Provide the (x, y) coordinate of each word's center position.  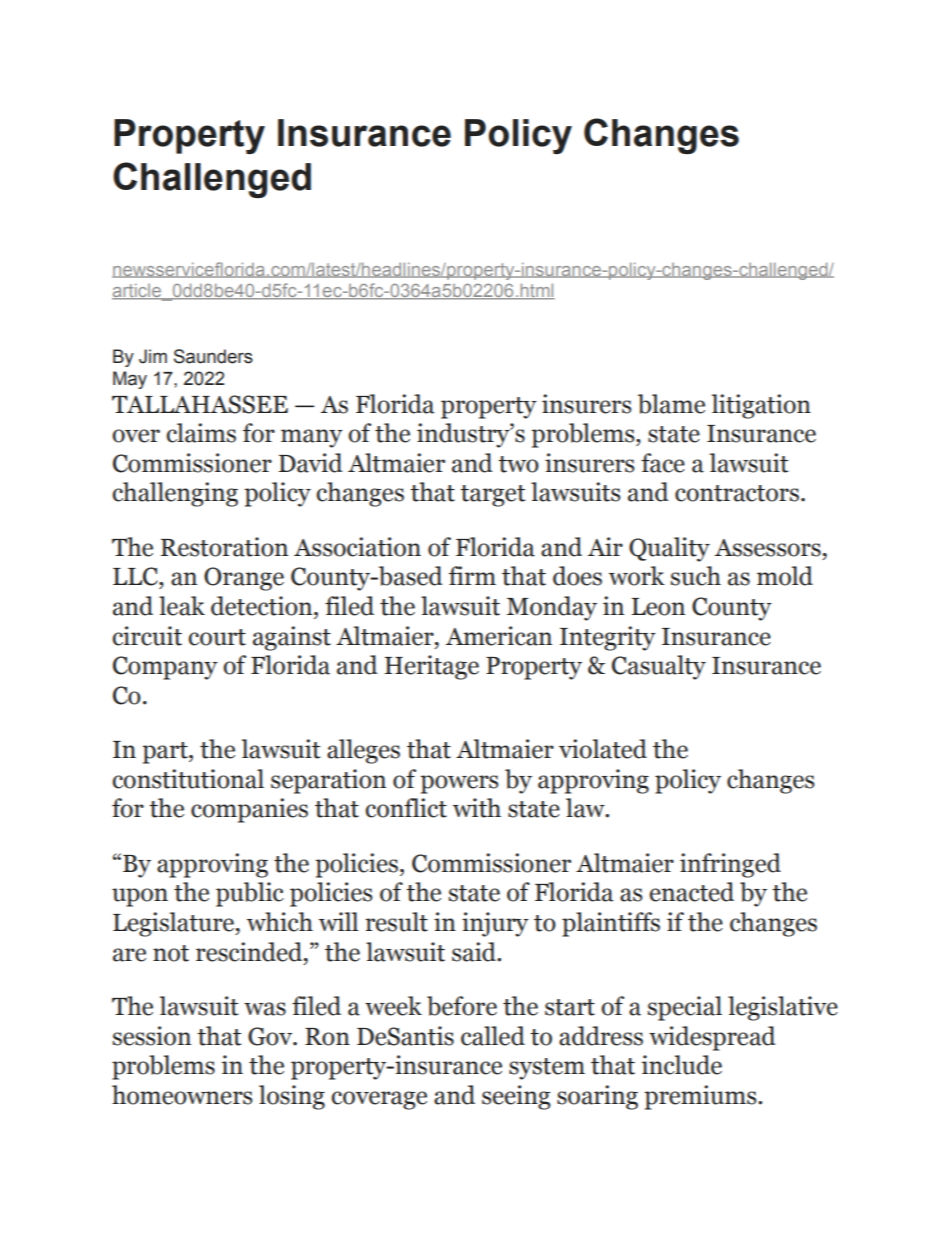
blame (671, 404)
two (518, 464)
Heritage (432, 667)
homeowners (182, 1095)
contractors (737, 493)
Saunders (213, 356)
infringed (730, 865)
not (171, 953)
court (217, 637)
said (475, 952)
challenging (175, 494)
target (492, 496)
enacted (692, 892)
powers (459, 784)
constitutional (188, 779)
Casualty (659, 667)
